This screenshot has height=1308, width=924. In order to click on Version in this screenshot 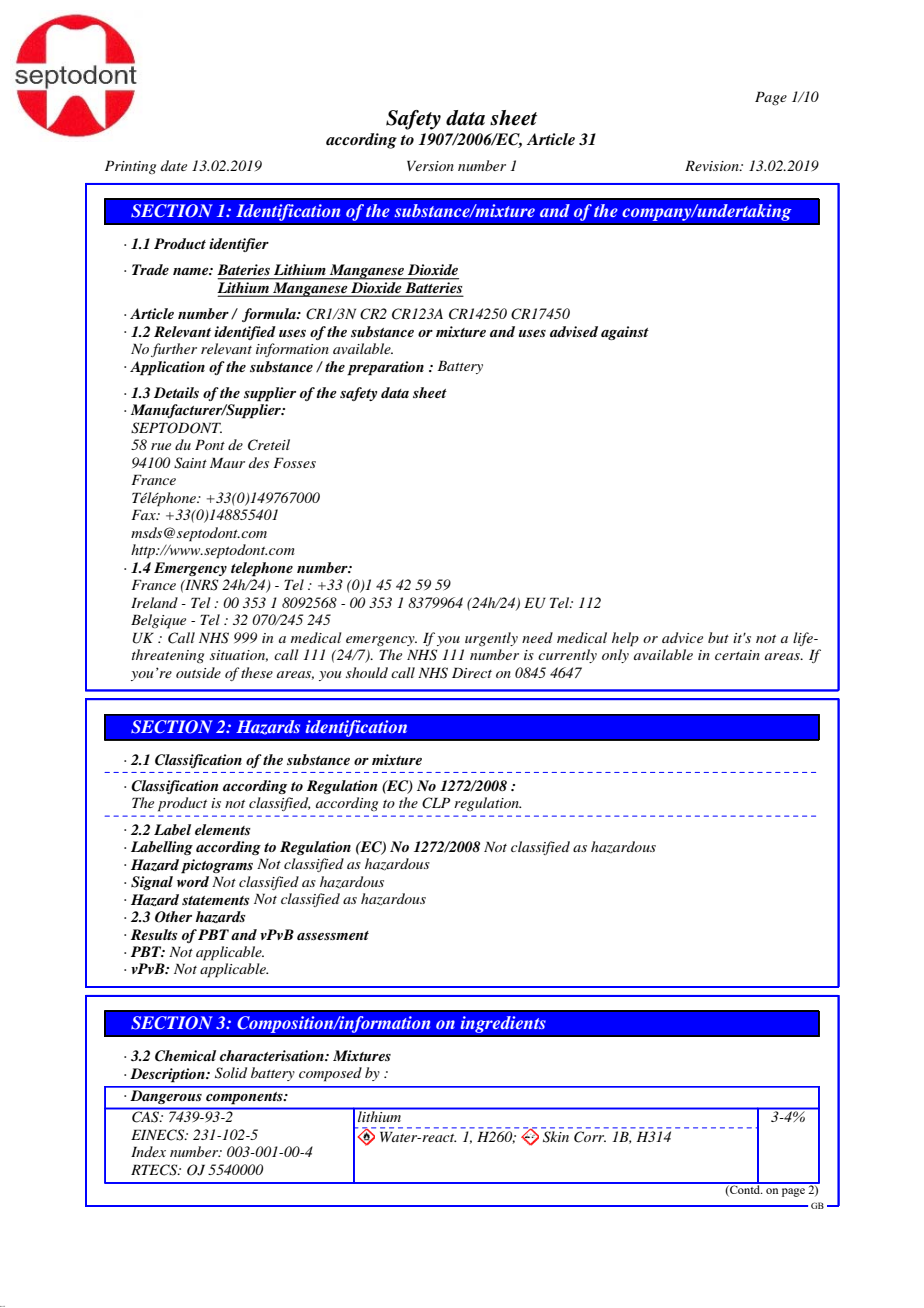, I will do `click(430, 165)`.
